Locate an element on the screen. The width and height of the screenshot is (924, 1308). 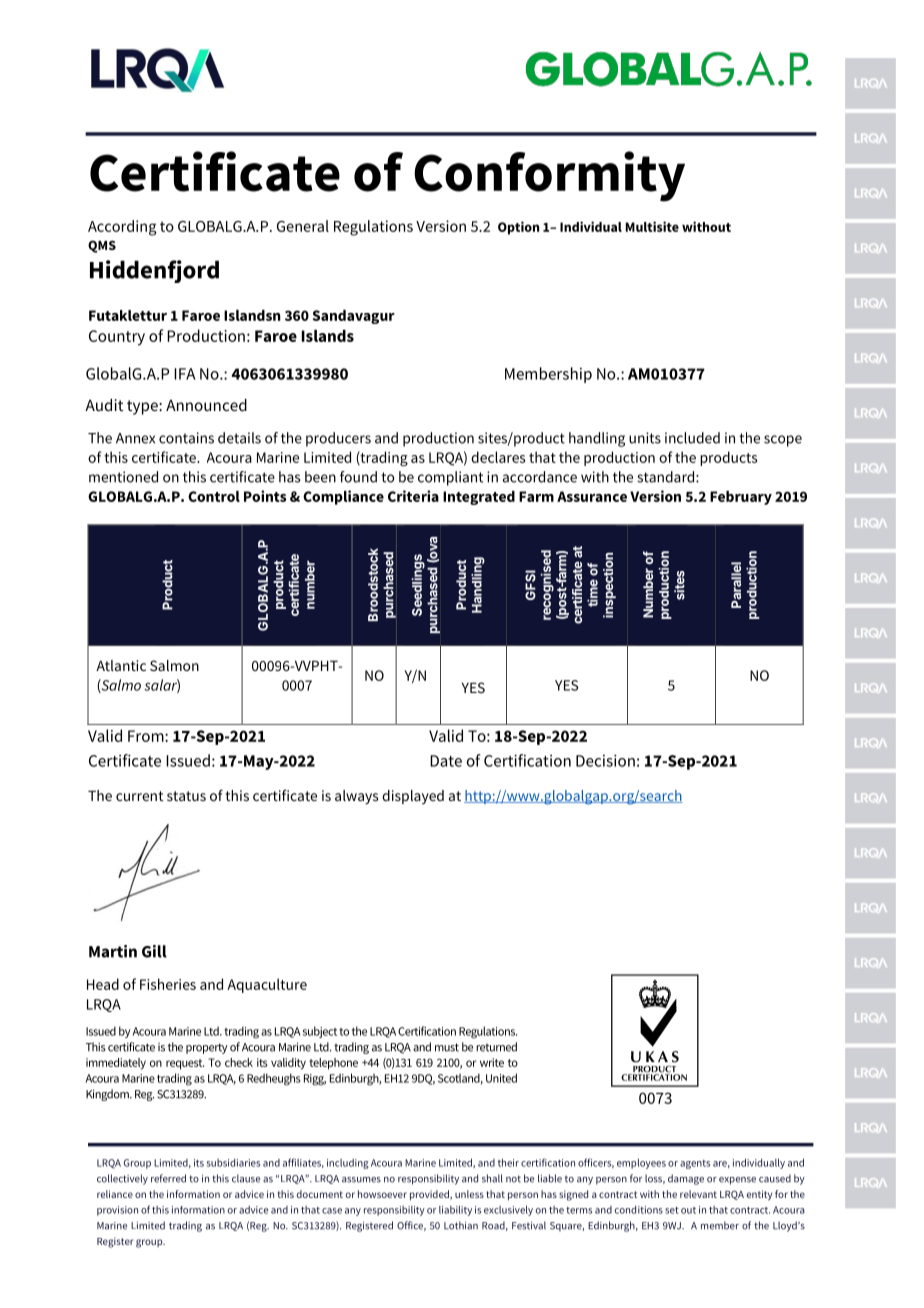
According is located at coordinates (122, 228).
